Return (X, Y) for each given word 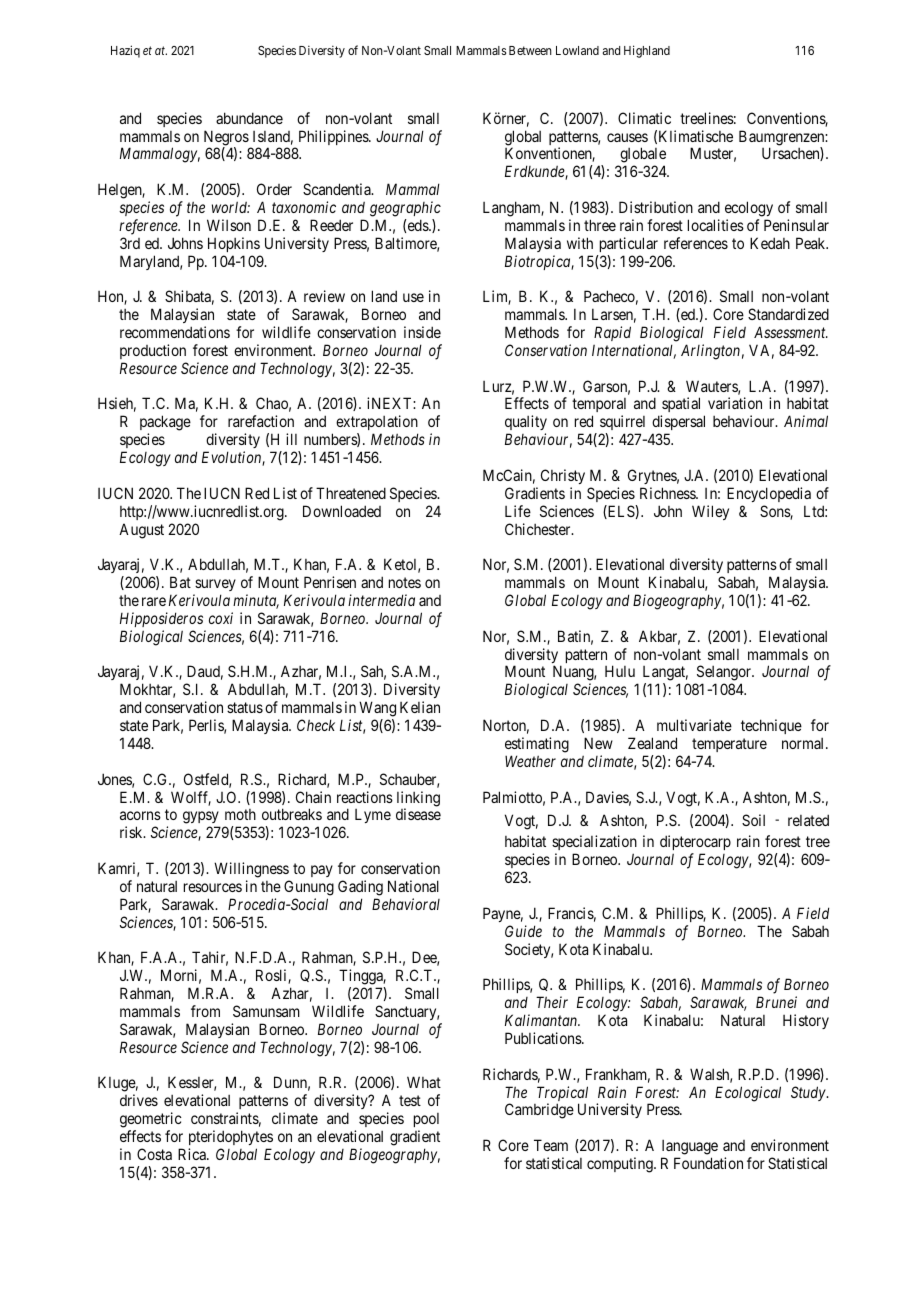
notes (405, 582)
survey (215, 585)
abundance (249, 118)
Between (530, 50)
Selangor (724, 674)
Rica (193, 1154)
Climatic (644, 118)
